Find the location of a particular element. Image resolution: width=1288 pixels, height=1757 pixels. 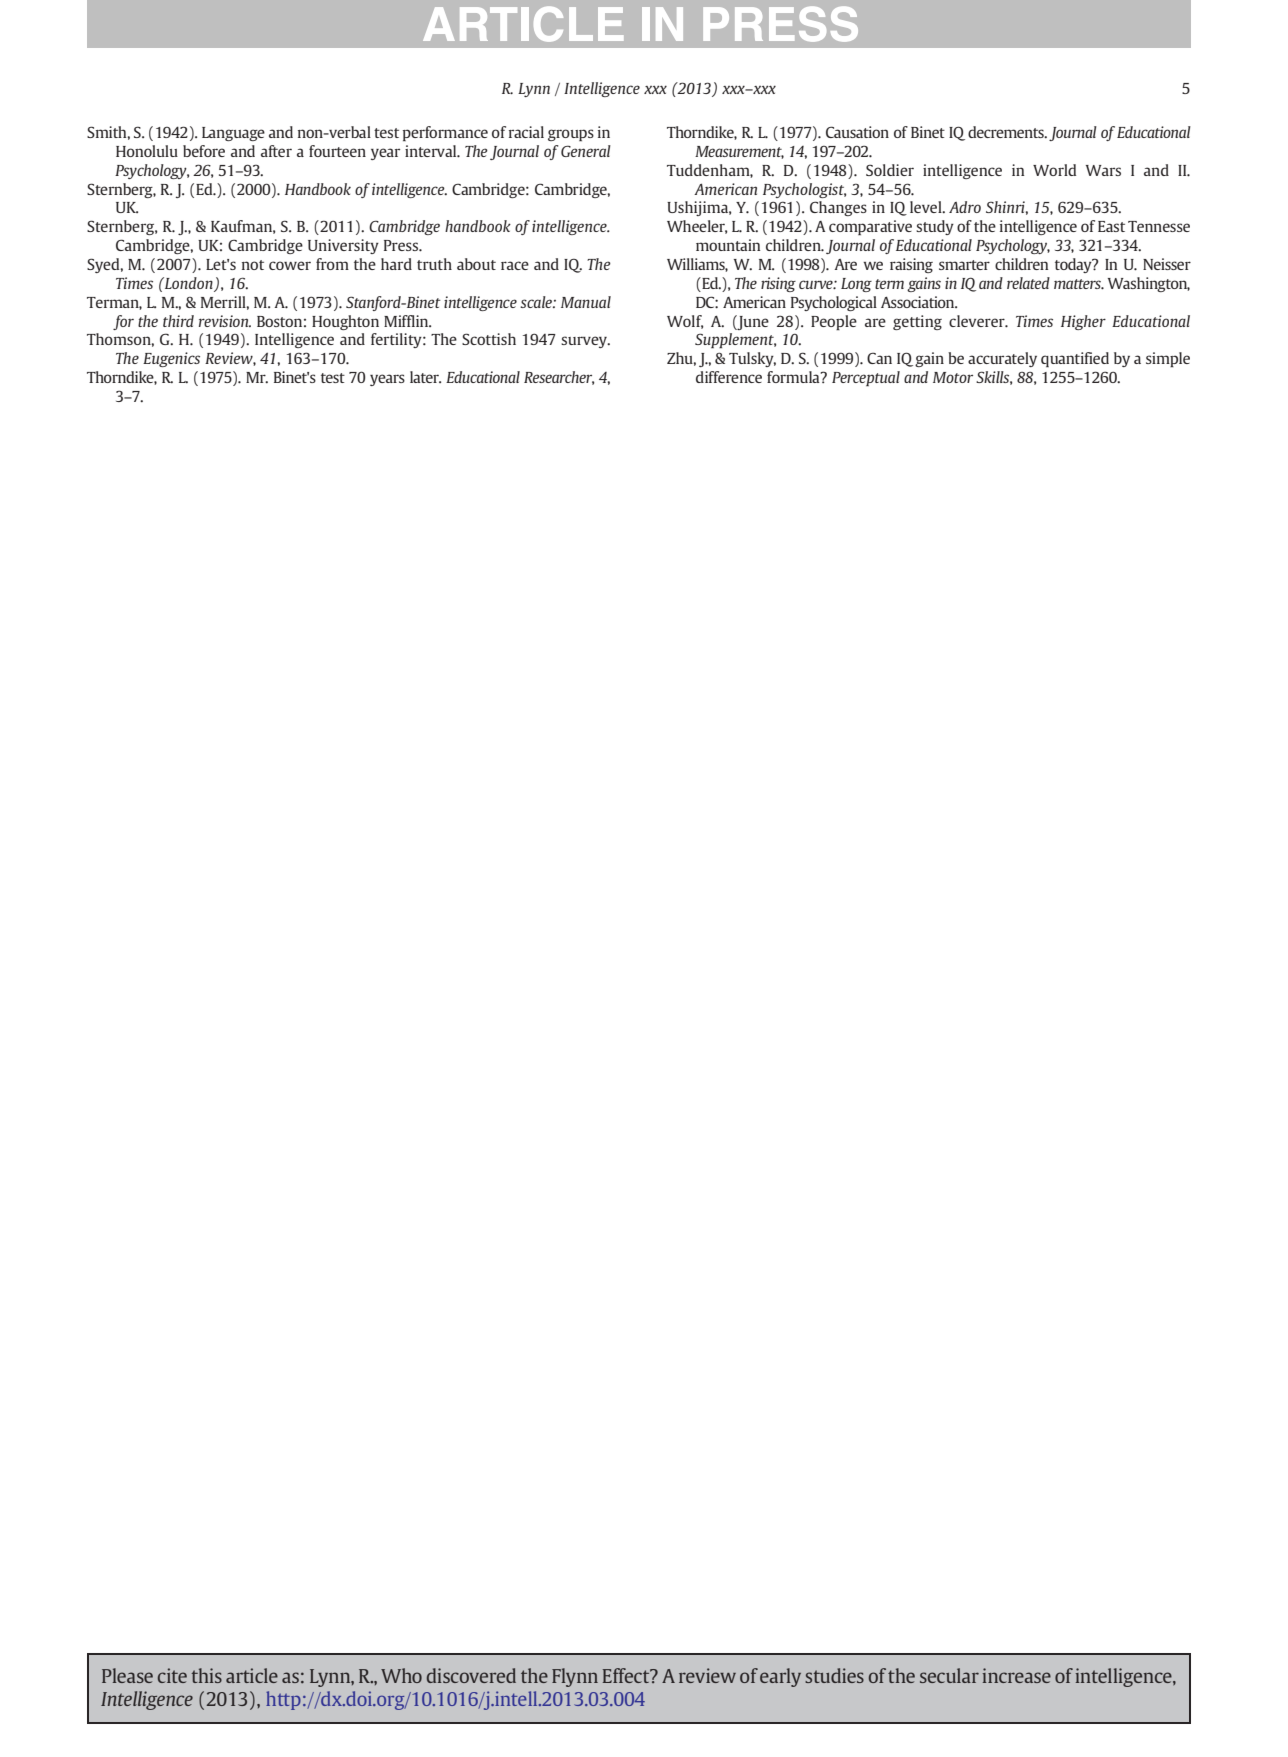

difference is located at coordinates (729, 377).
